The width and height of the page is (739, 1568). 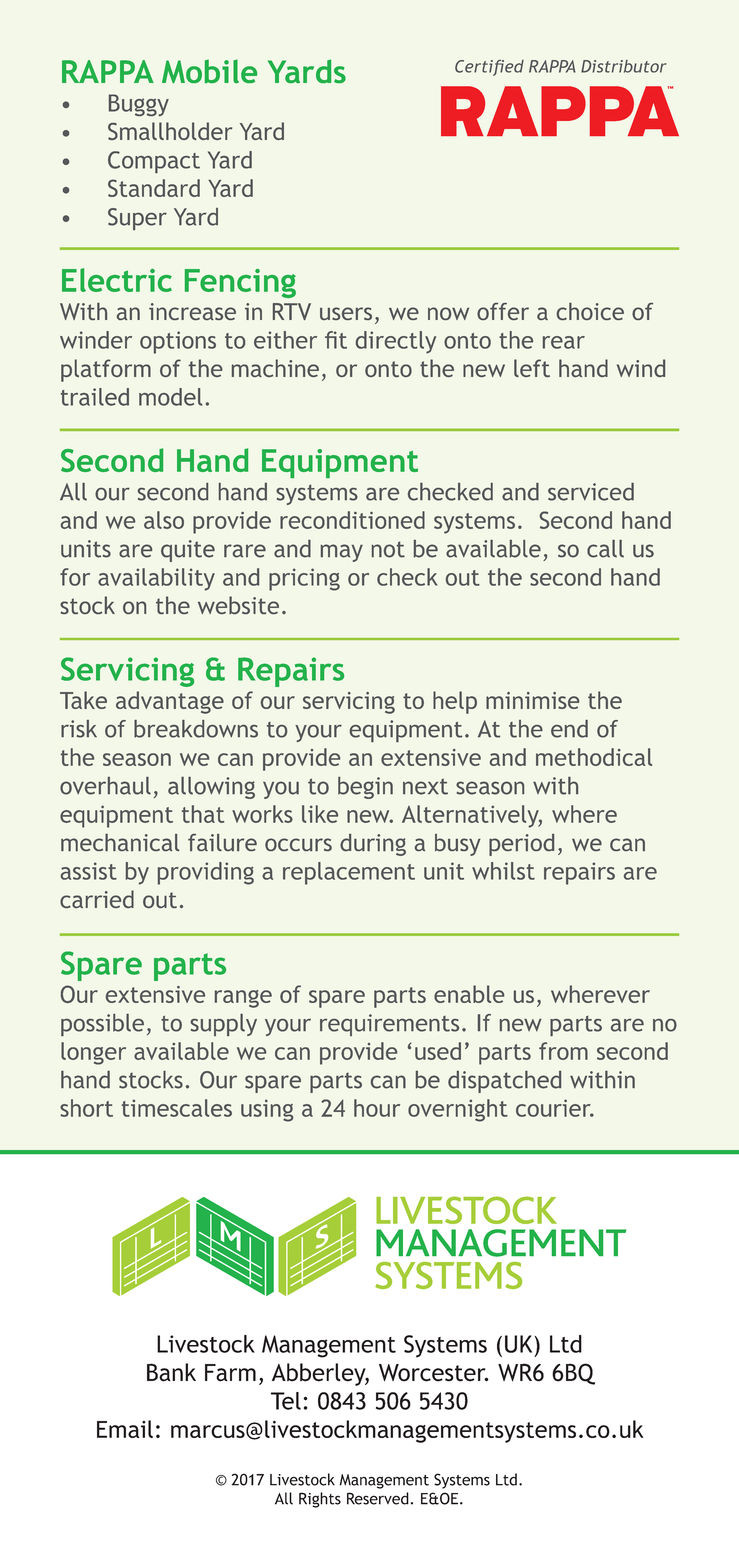 I want to click on reconditioned, so click(x=352, y=520).
